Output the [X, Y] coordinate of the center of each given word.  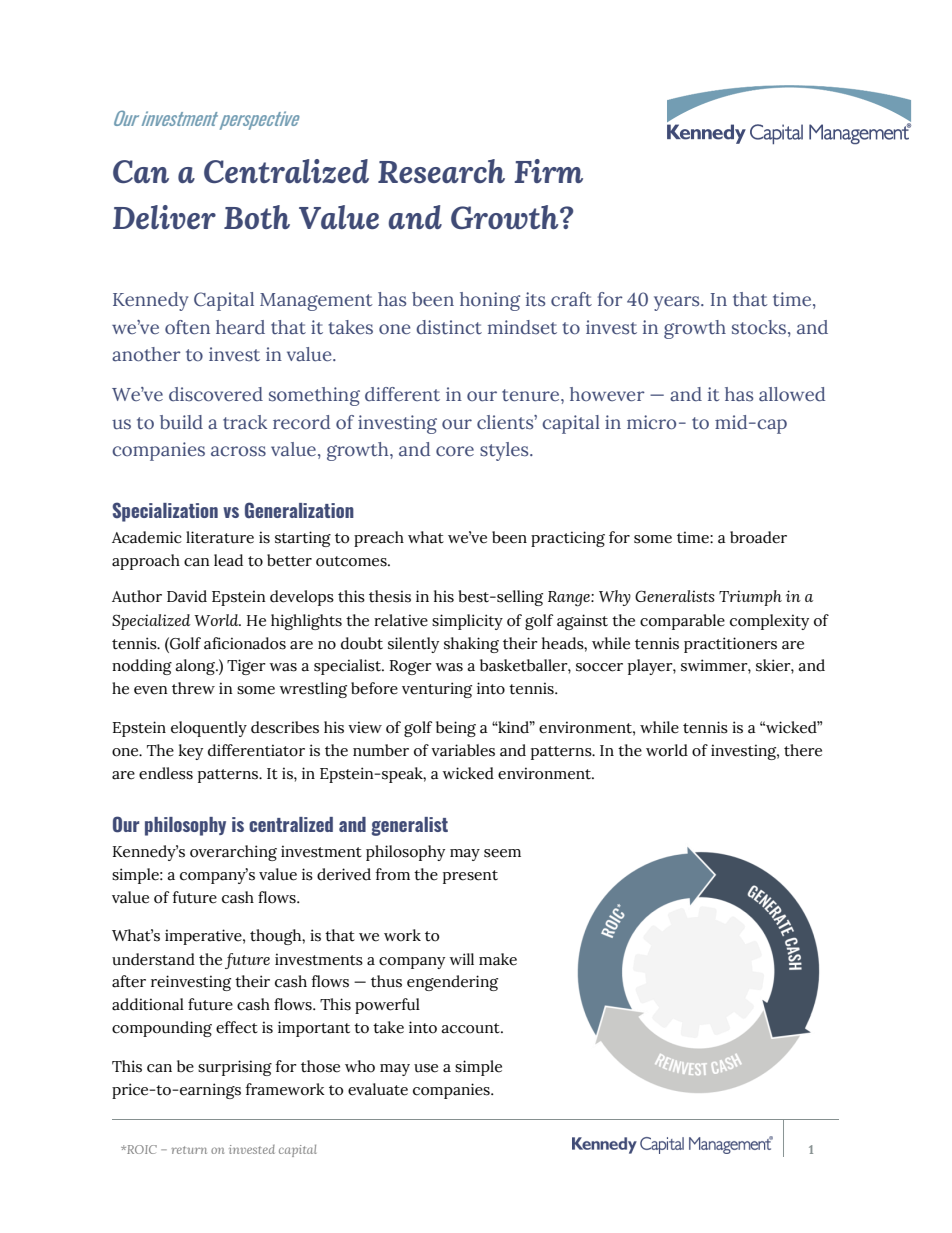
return [189, 1150]
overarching [233, 853]
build [181, 422]
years [678, 303]
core [455, 451]
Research [441, 171]
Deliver [164, 217]
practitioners [730, 645]
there [803, 750]
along [196, 667]
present [470, 877]
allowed [792, 394]
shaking [471, 645]
